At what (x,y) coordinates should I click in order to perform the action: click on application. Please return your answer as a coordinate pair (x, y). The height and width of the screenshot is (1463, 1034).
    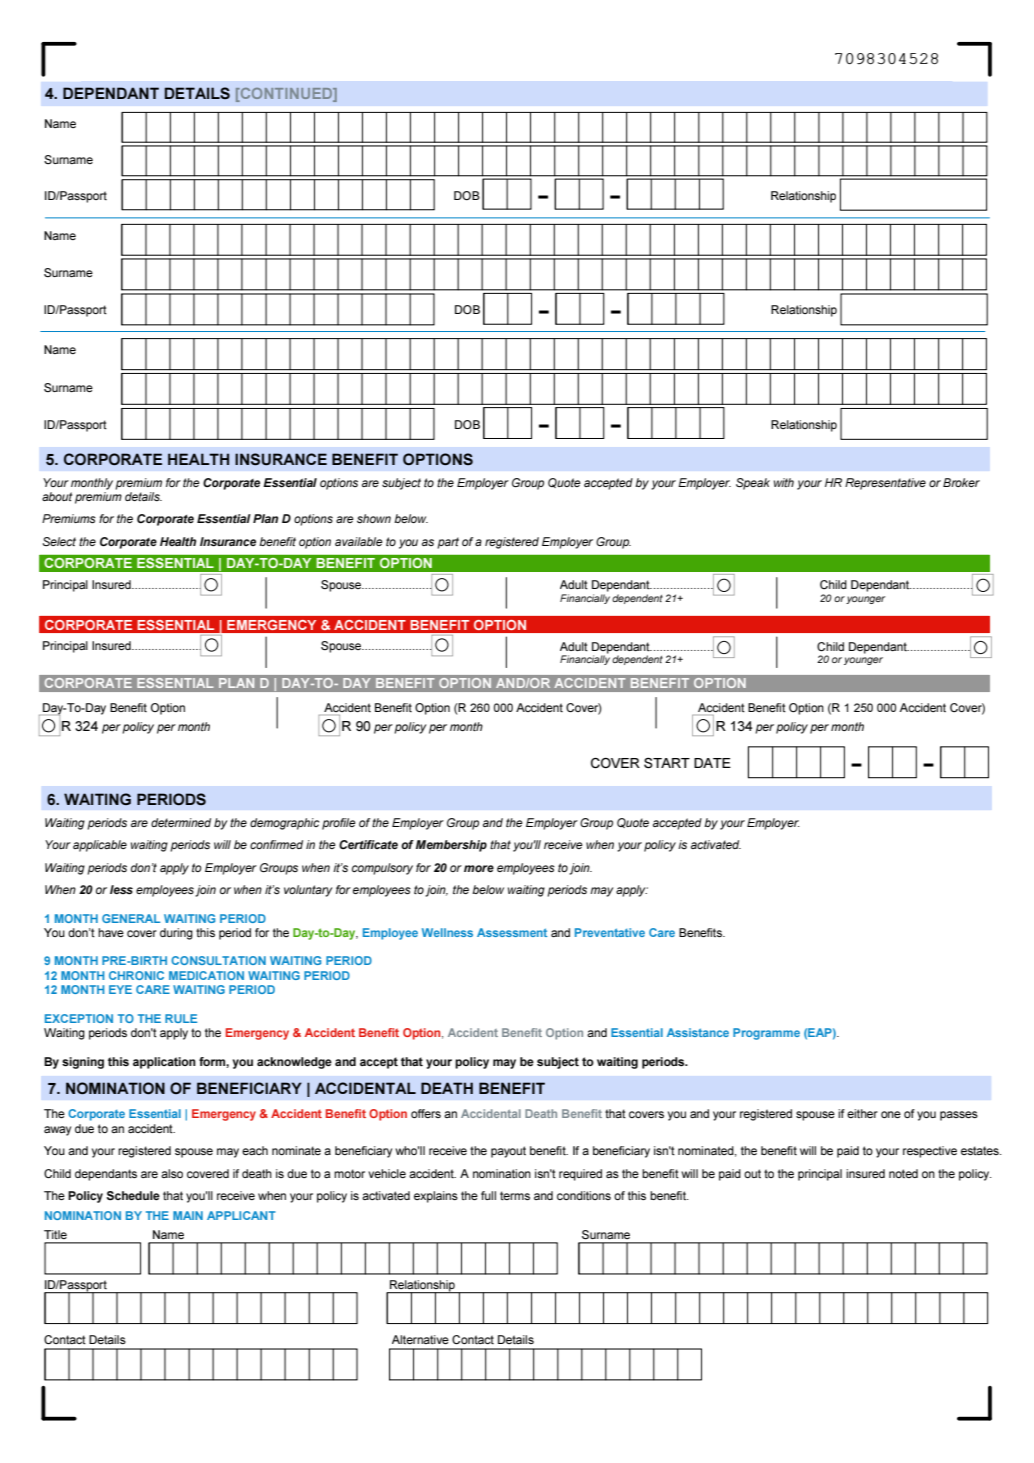
    Looking at the image, I should click on (164, 1063).
